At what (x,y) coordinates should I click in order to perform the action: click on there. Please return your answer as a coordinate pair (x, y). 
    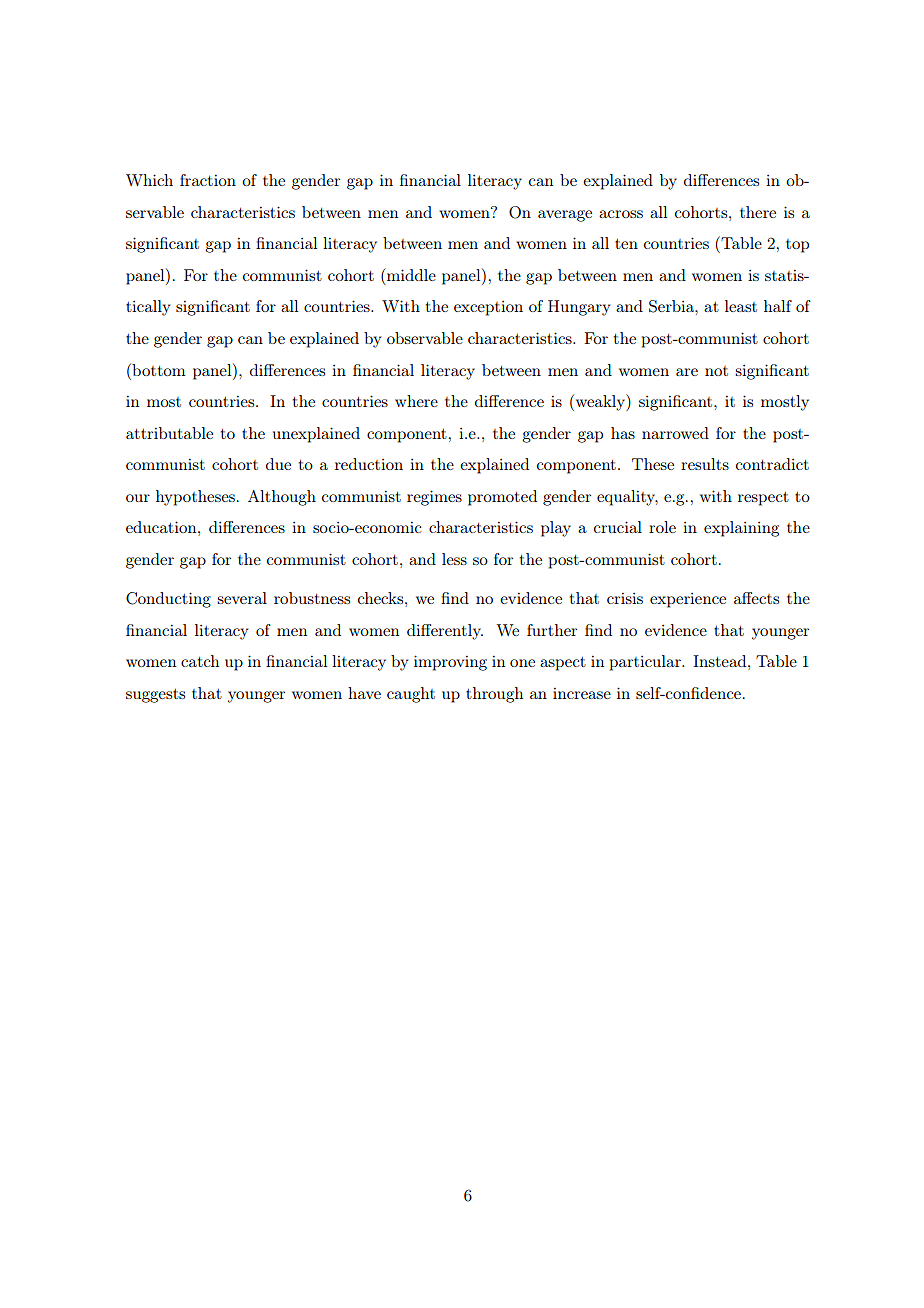
    Looking at the image, I should click on (758, 212).
